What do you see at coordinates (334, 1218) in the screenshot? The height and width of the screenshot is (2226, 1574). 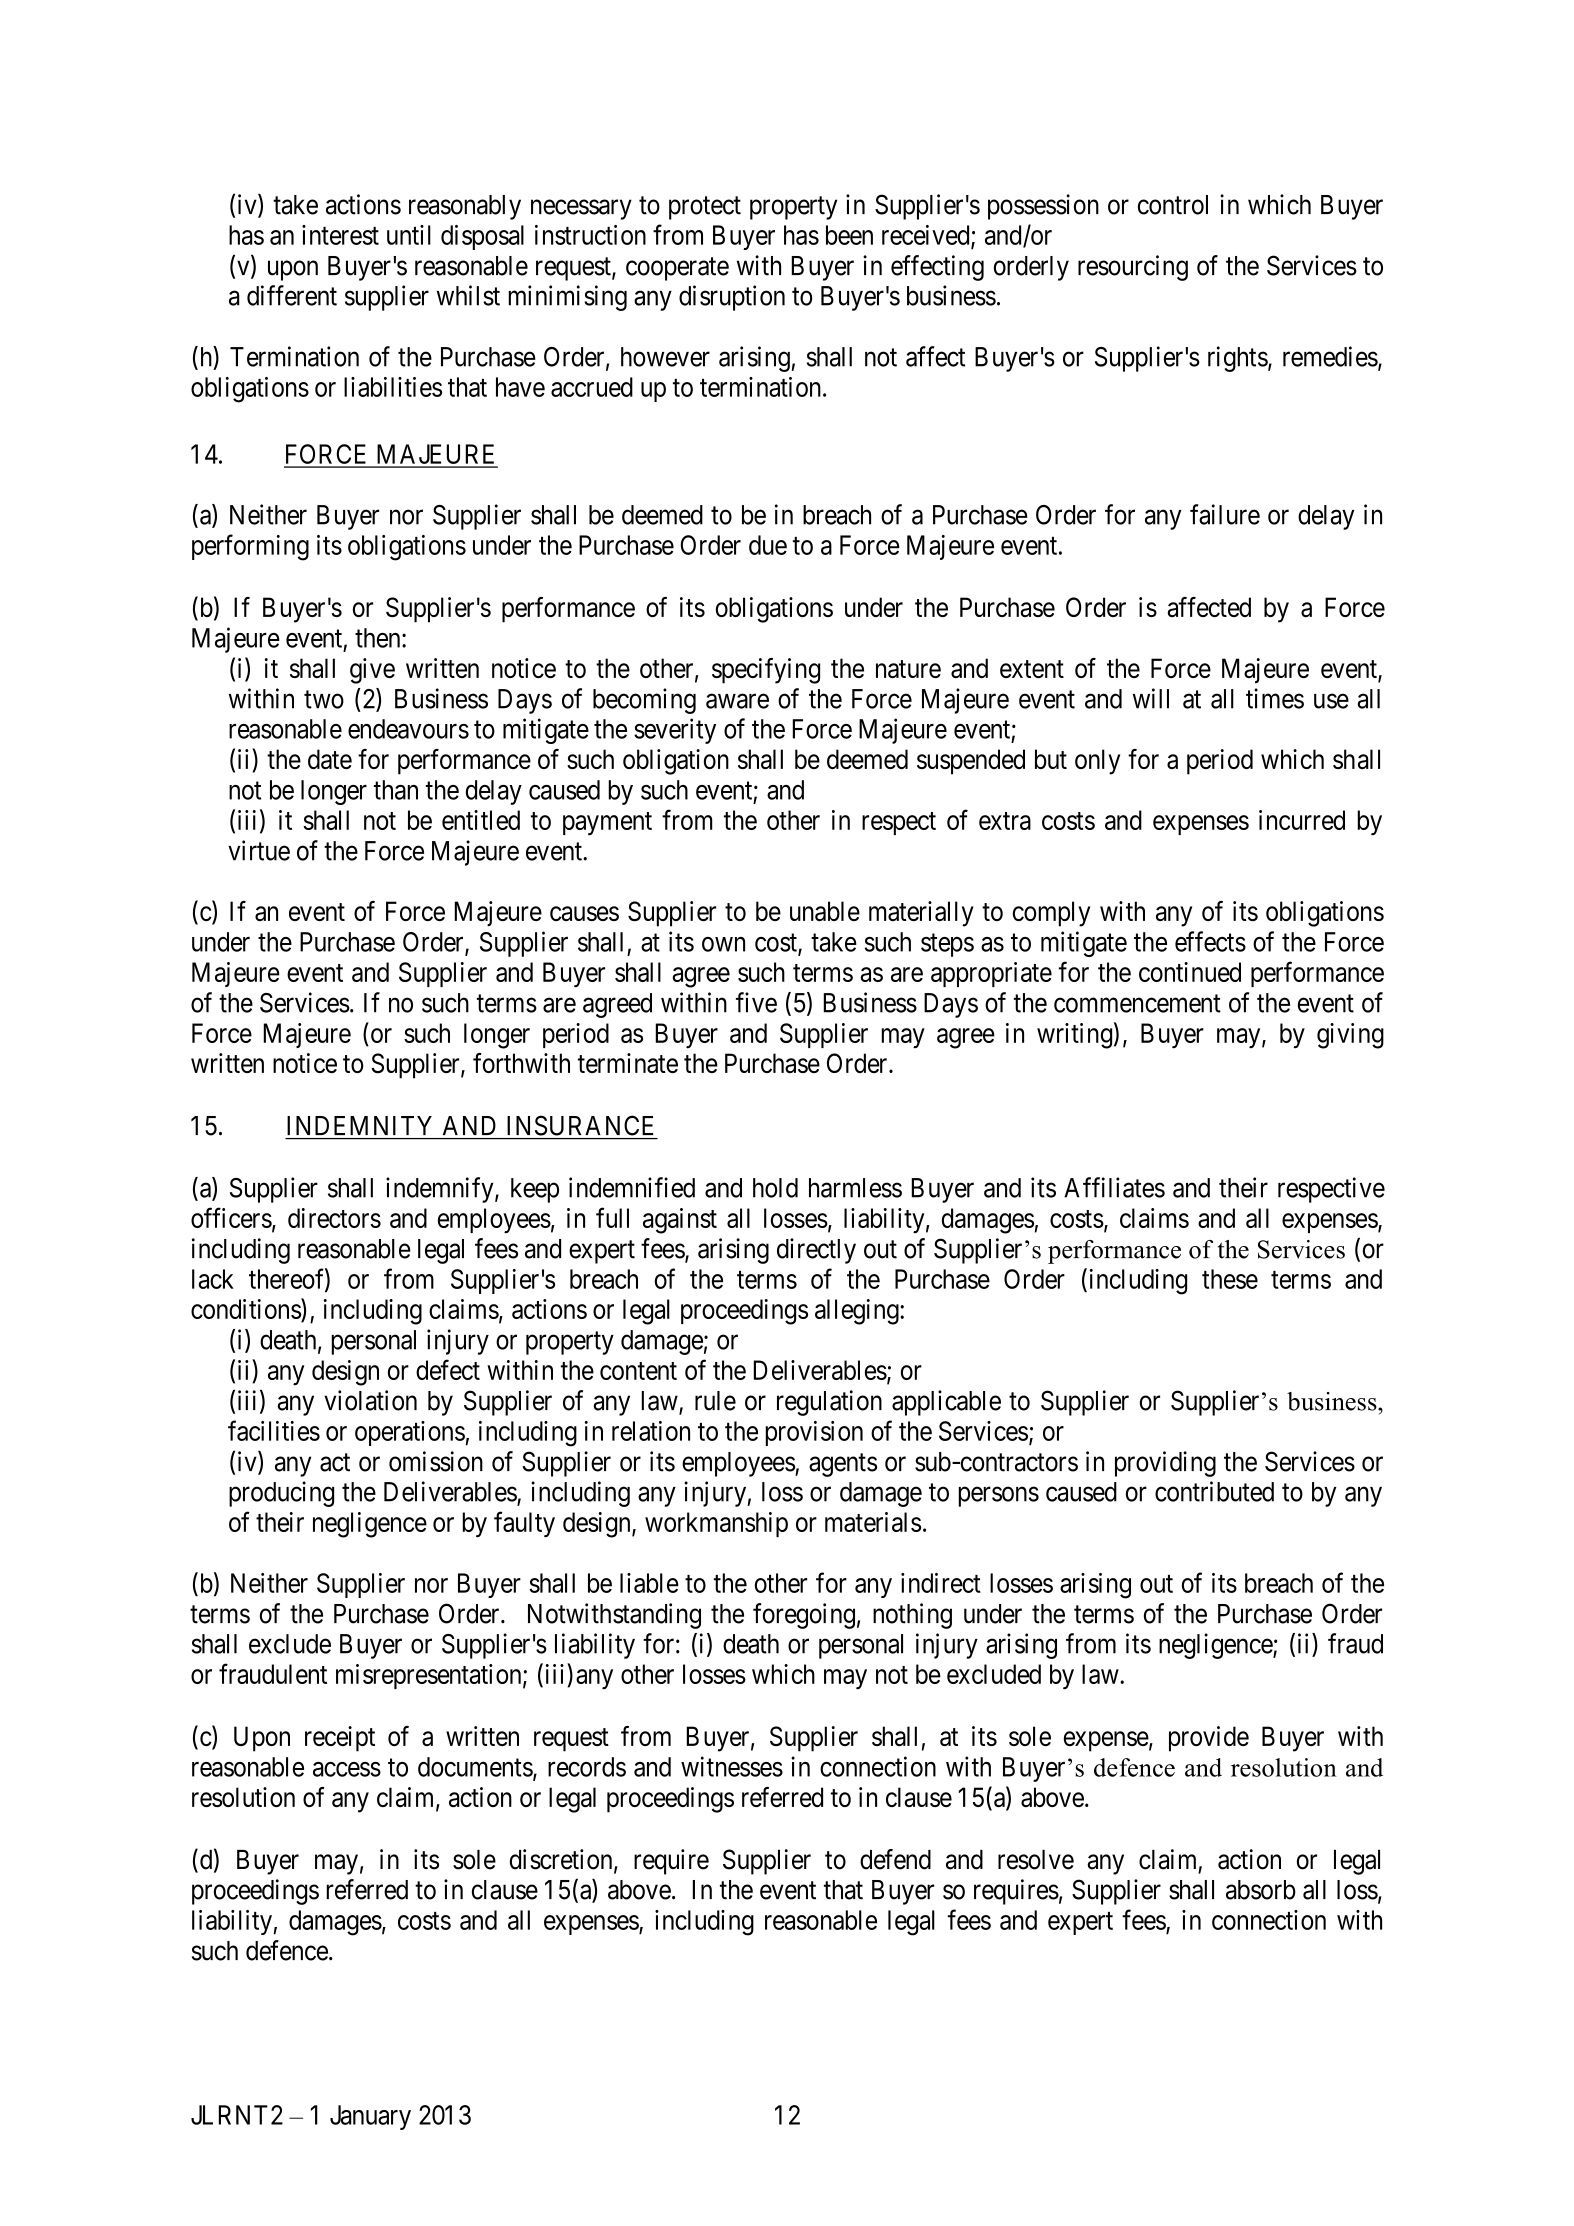 I see `directors` at bounding box center [334, 1218].
